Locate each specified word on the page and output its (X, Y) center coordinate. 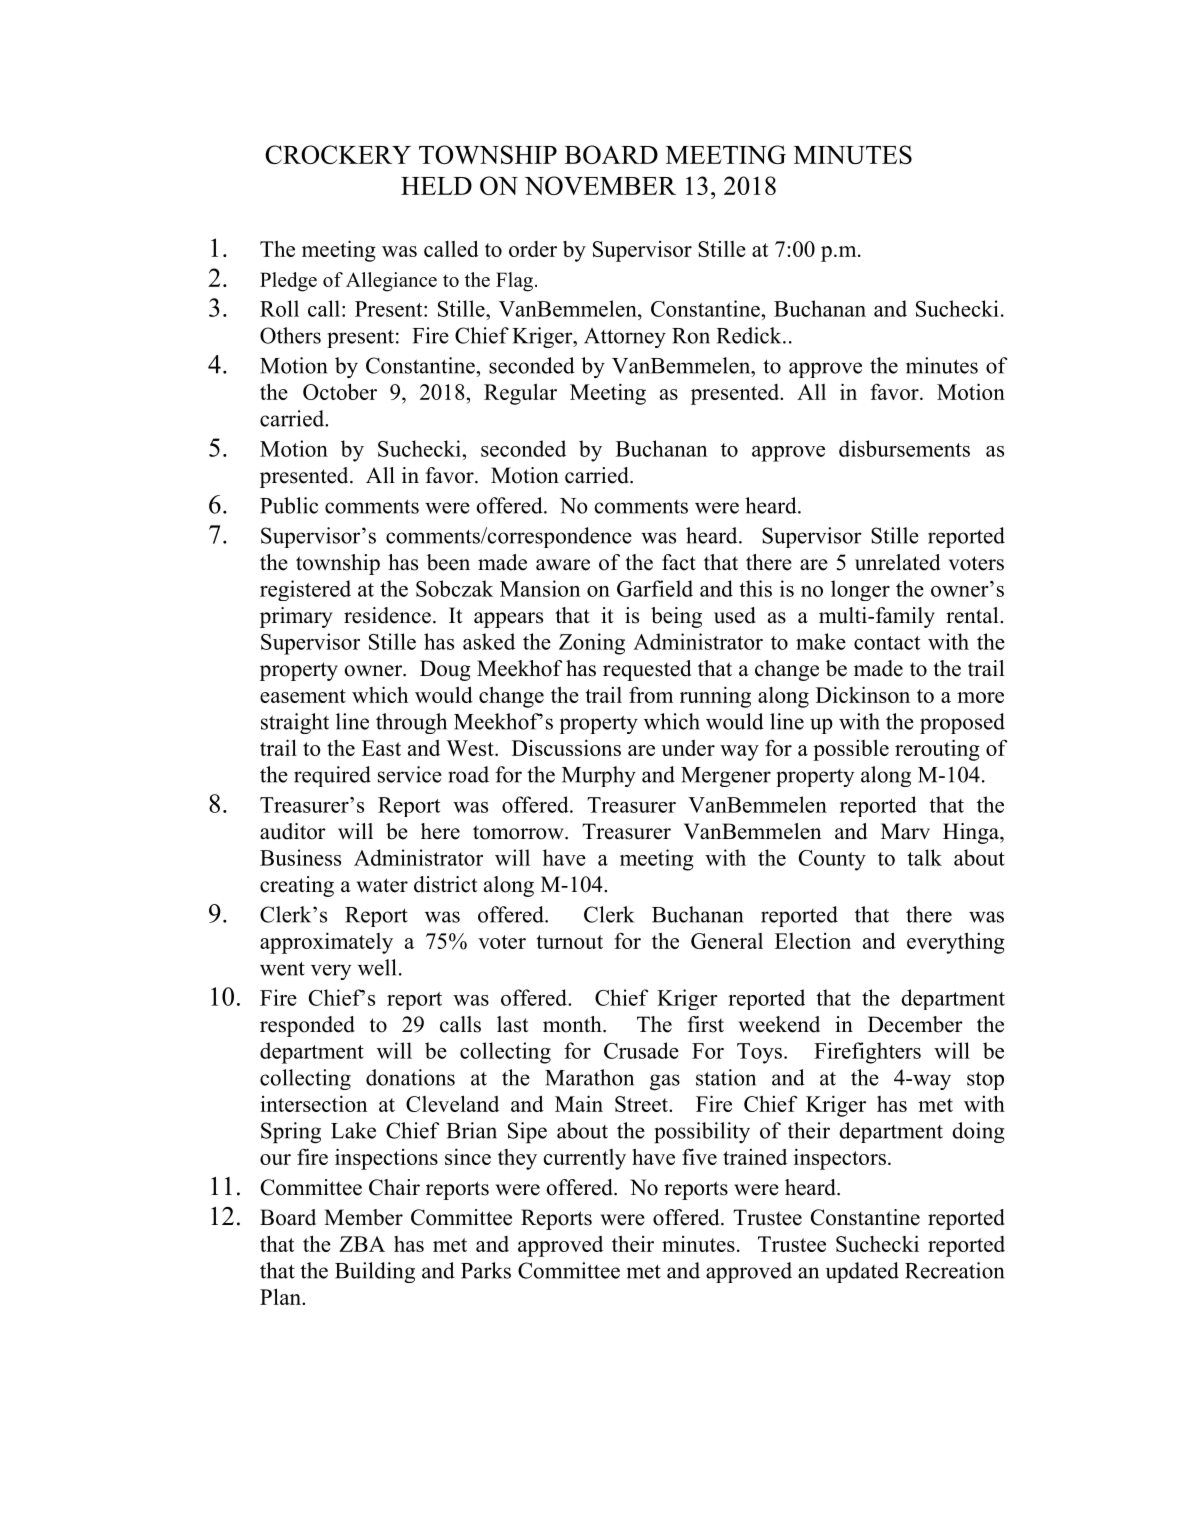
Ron (691, 336)
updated (862, 1272)
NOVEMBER (600, 185)
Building (375, 1272)
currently (585, 1159)
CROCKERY (338, 154)
